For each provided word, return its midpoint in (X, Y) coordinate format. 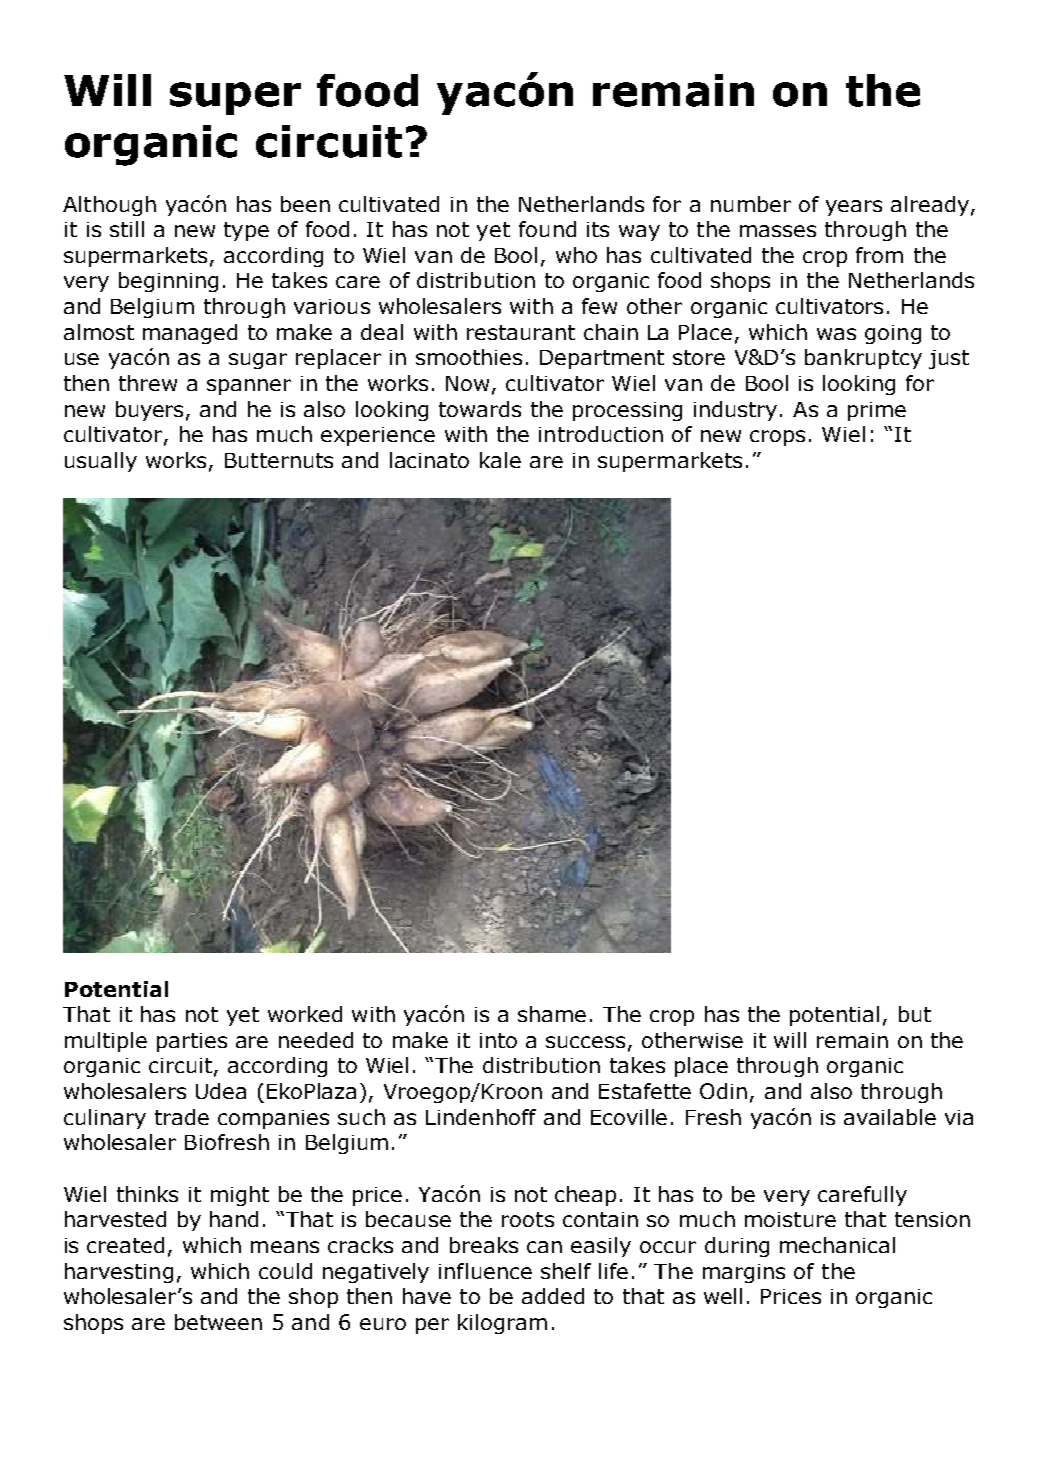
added (553, 1296)
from (879, 255)
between (218, 1322)
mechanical (837, 1245)
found (547, 229)
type (246, 231)
